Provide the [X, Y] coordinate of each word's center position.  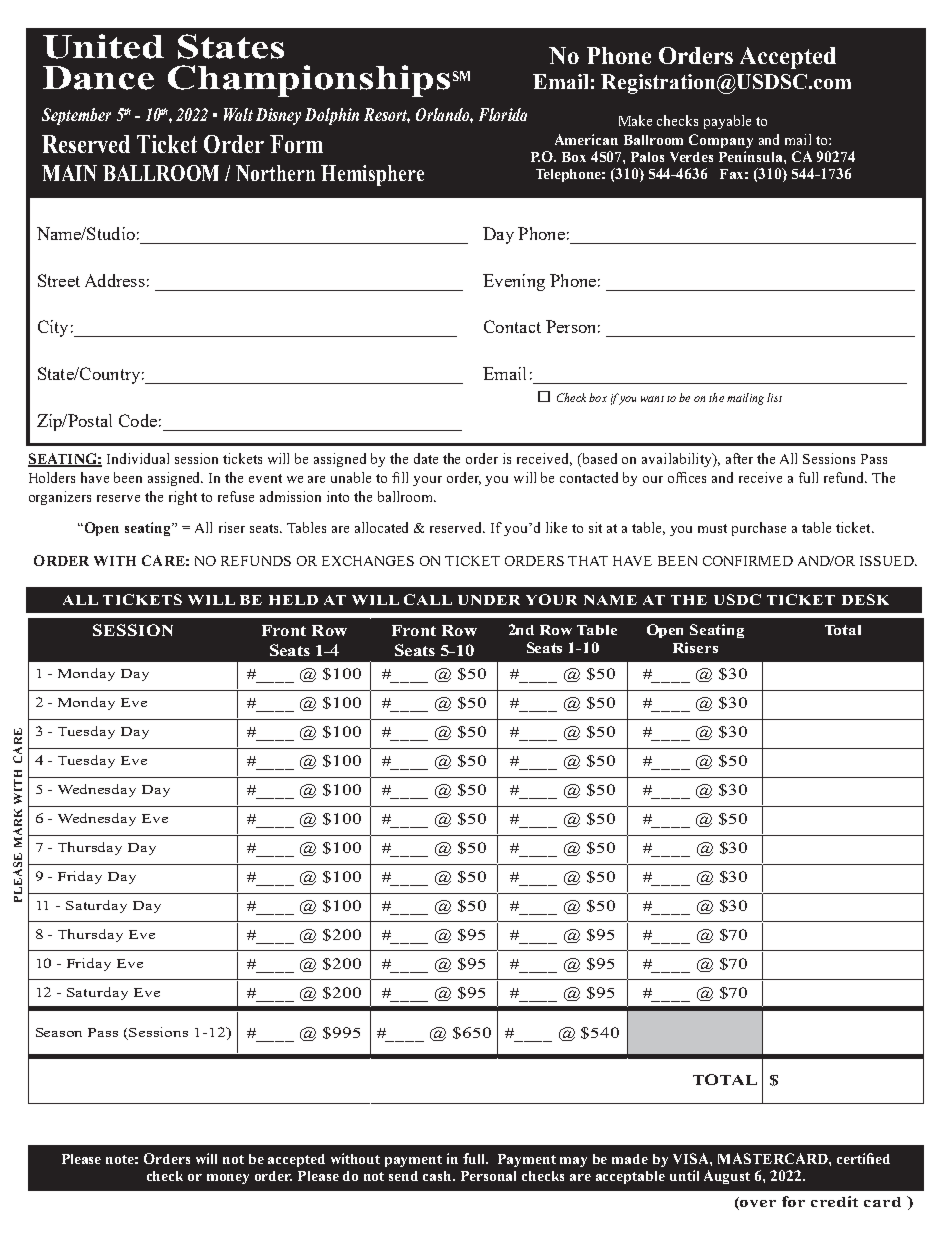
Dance [98, 78]
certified [863, 1158]
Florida [503, 114]
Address [115, 280]
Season [59, 1032]
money [228, 1179]
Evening [514, 282]
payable [727, 122]
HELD [293, 600]
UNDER [489, 600]
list [774, 397]
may [573, 1162]
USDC [737, 599]
